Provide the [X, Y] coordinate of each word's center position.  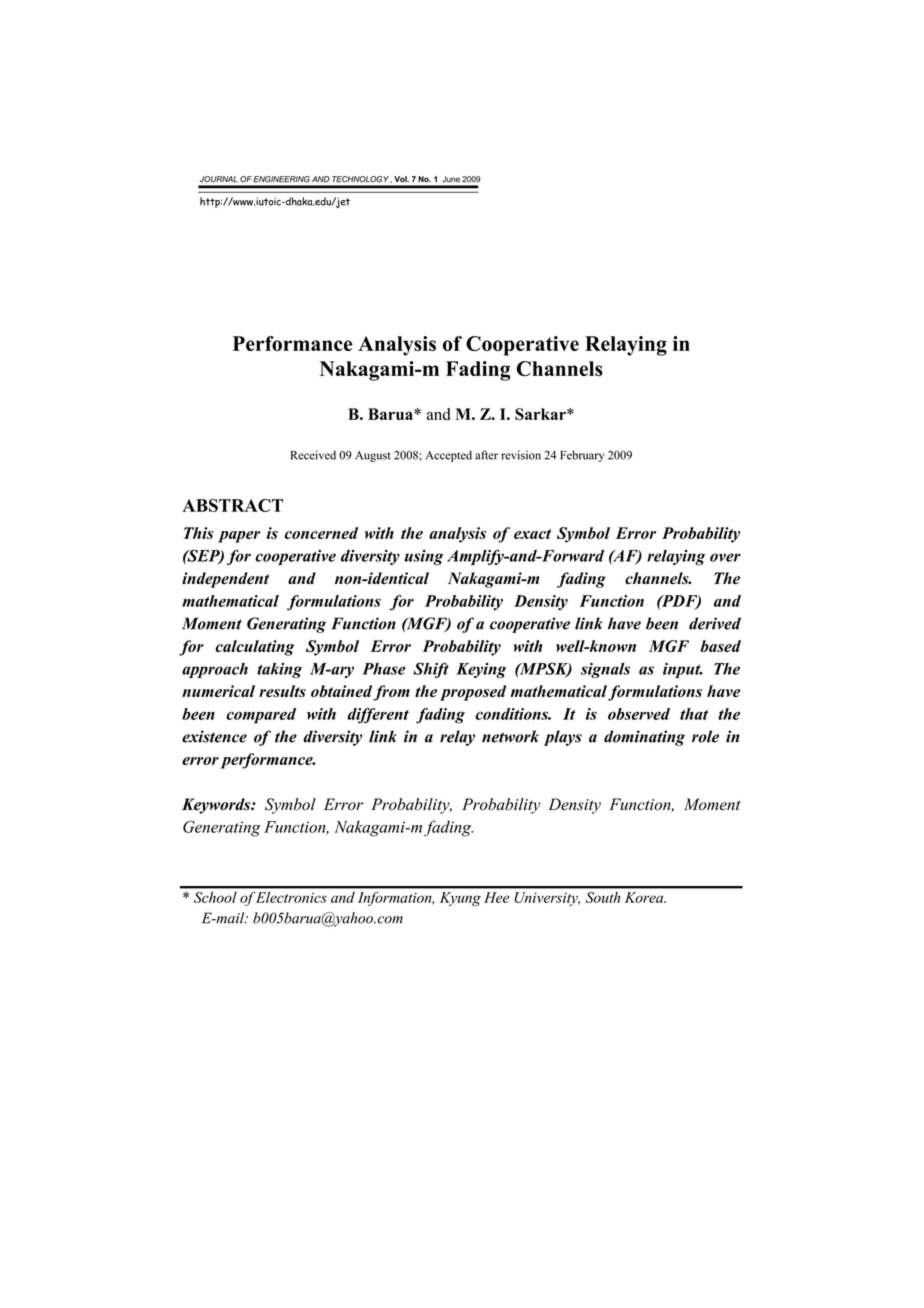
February [582, 456]
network [510, 736]
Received [313, 455]
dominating [644, 738]
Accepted [449, 456]
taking [279, 670]
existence [214, 736]
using [424, 557]
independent [225, 580]
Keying [481, 670]
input [683, 670]
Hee [496, 897]
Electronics [291, 897]
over [725, 557]
